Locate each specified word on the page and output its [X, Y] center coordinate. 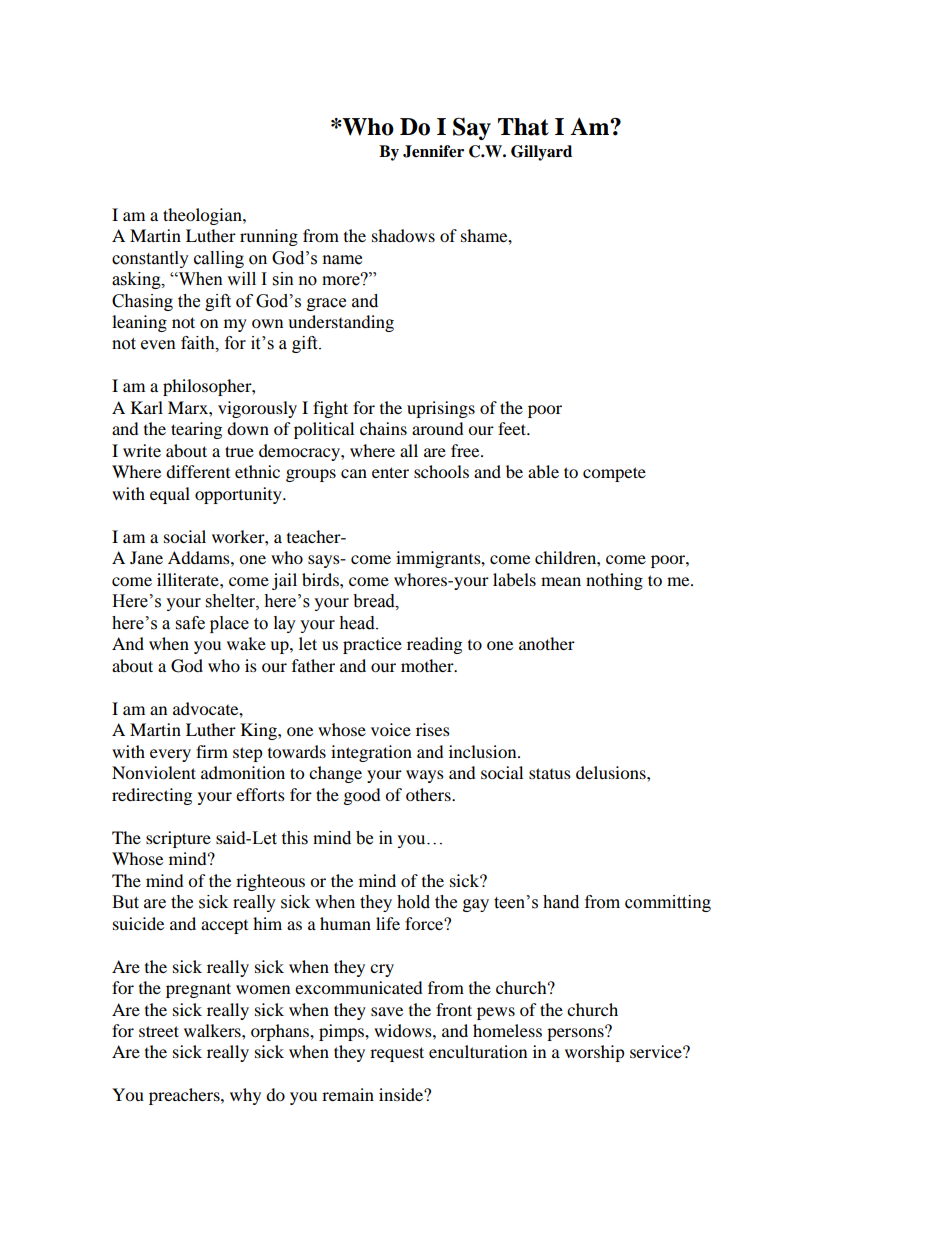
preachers [185, 1096]
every [170, 755]
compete [614, 474]
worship [595, 1053]
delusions [612, 772]
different [198, 471]
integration [371, 753]
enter [390, 472]
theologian [203, 216]
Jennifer [433, 151]
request [397, 1054]
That [523, 127]
